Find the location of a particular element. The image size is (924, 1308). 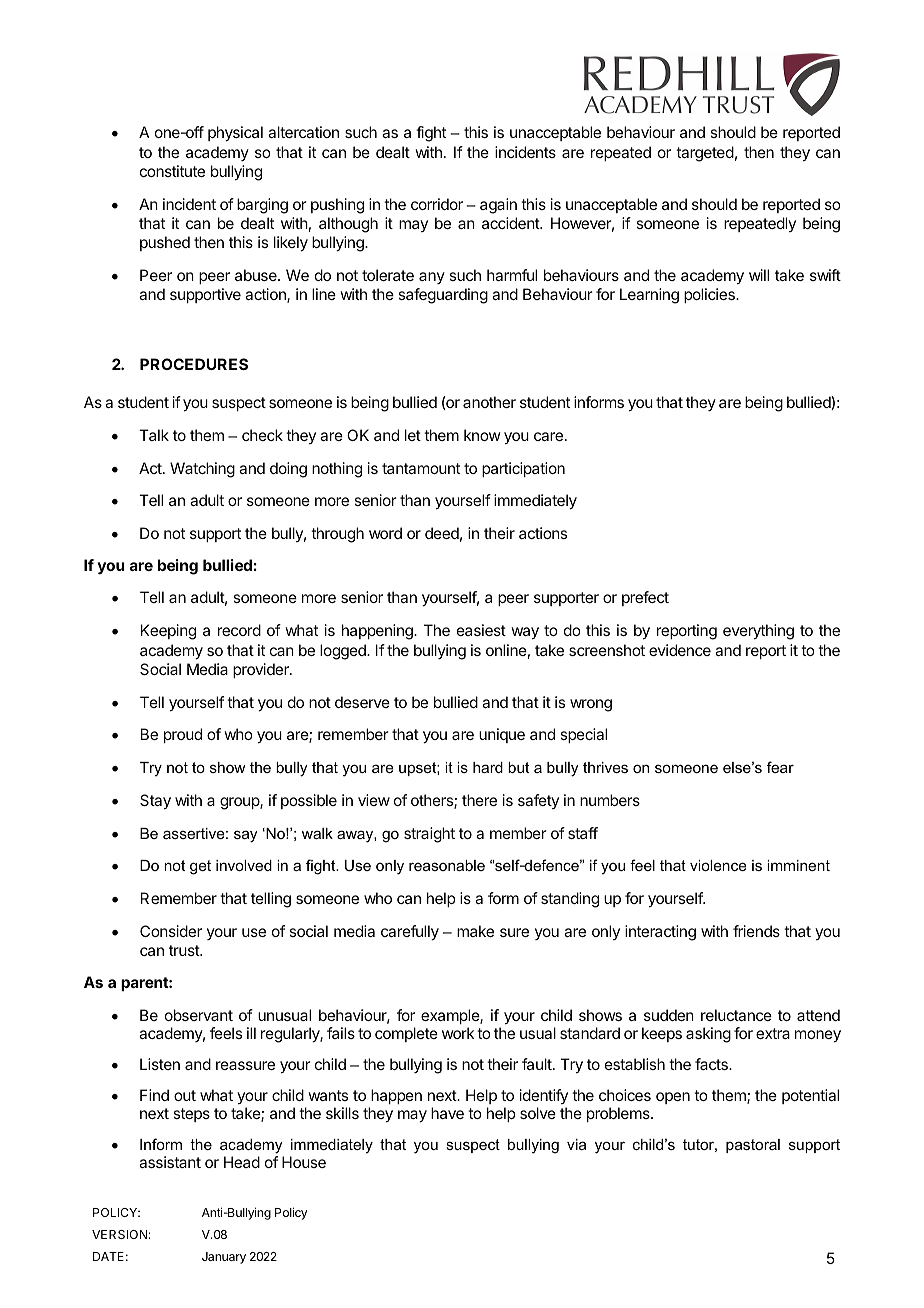

make is located at coordinates (475, 931).
